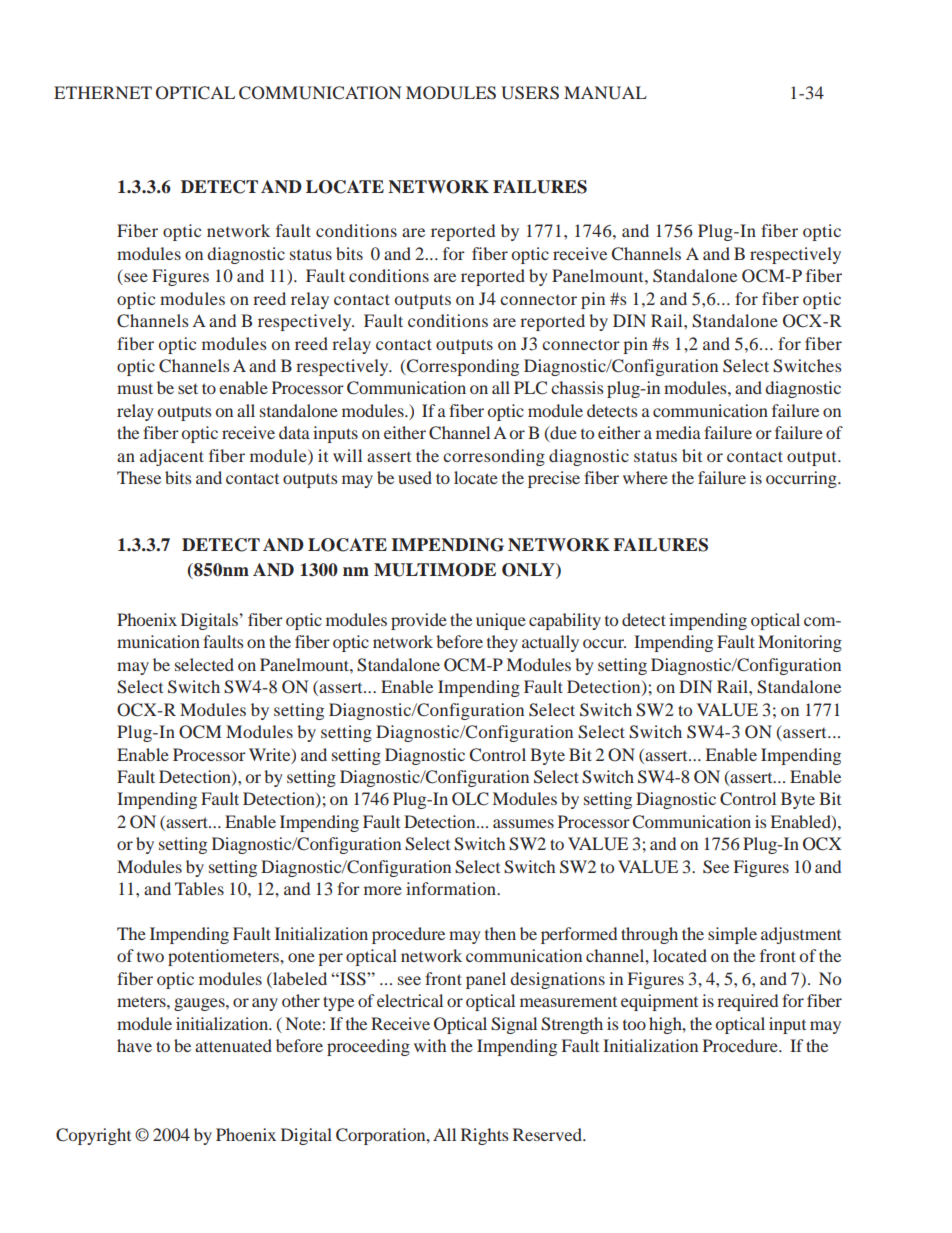  Describe the element at coordinates (485, 1136) in the page. I see `Rights` at that location.
